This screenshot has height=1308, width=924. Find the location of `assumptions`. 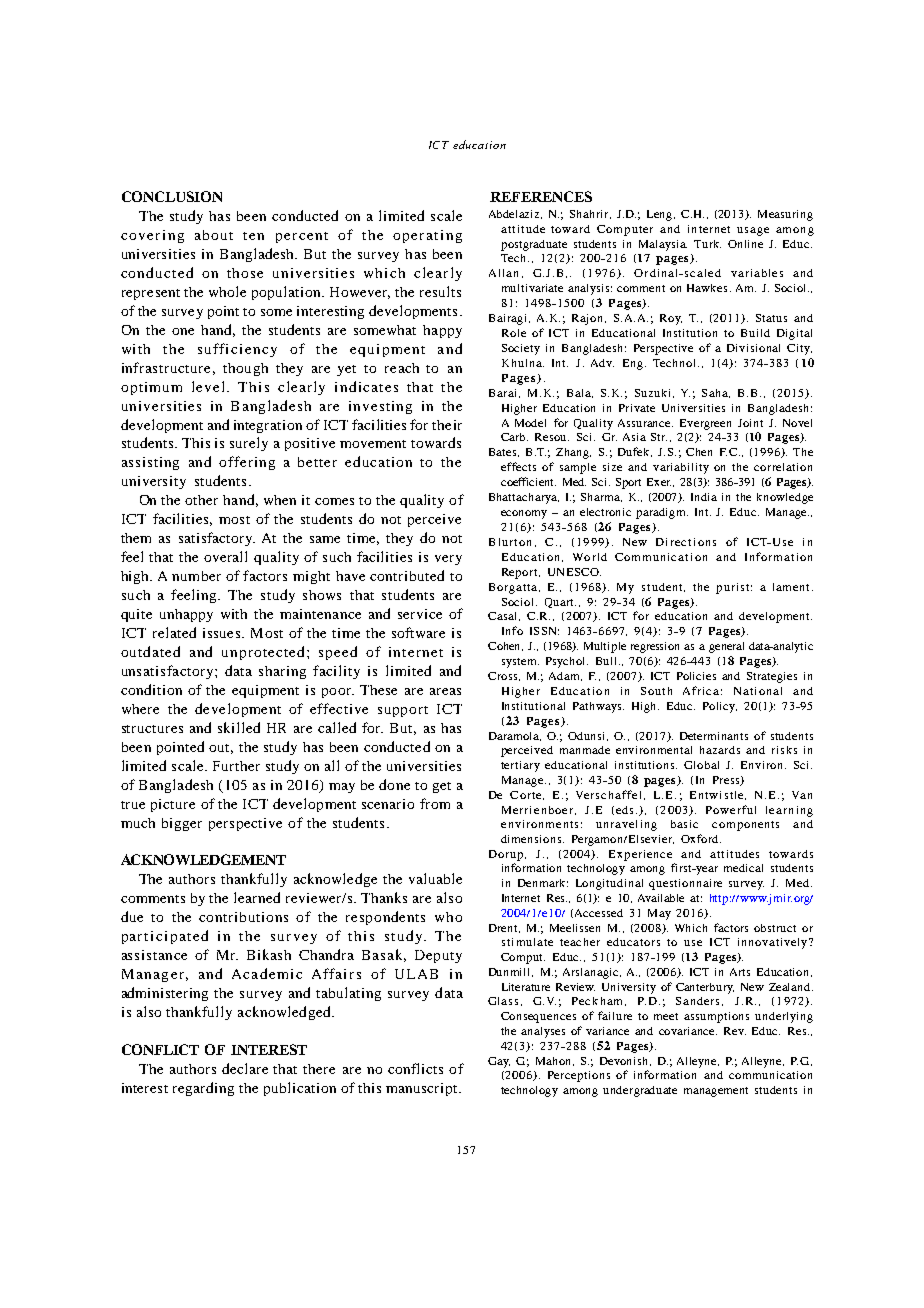

assumptions is located at coordinates (716, 1017).
